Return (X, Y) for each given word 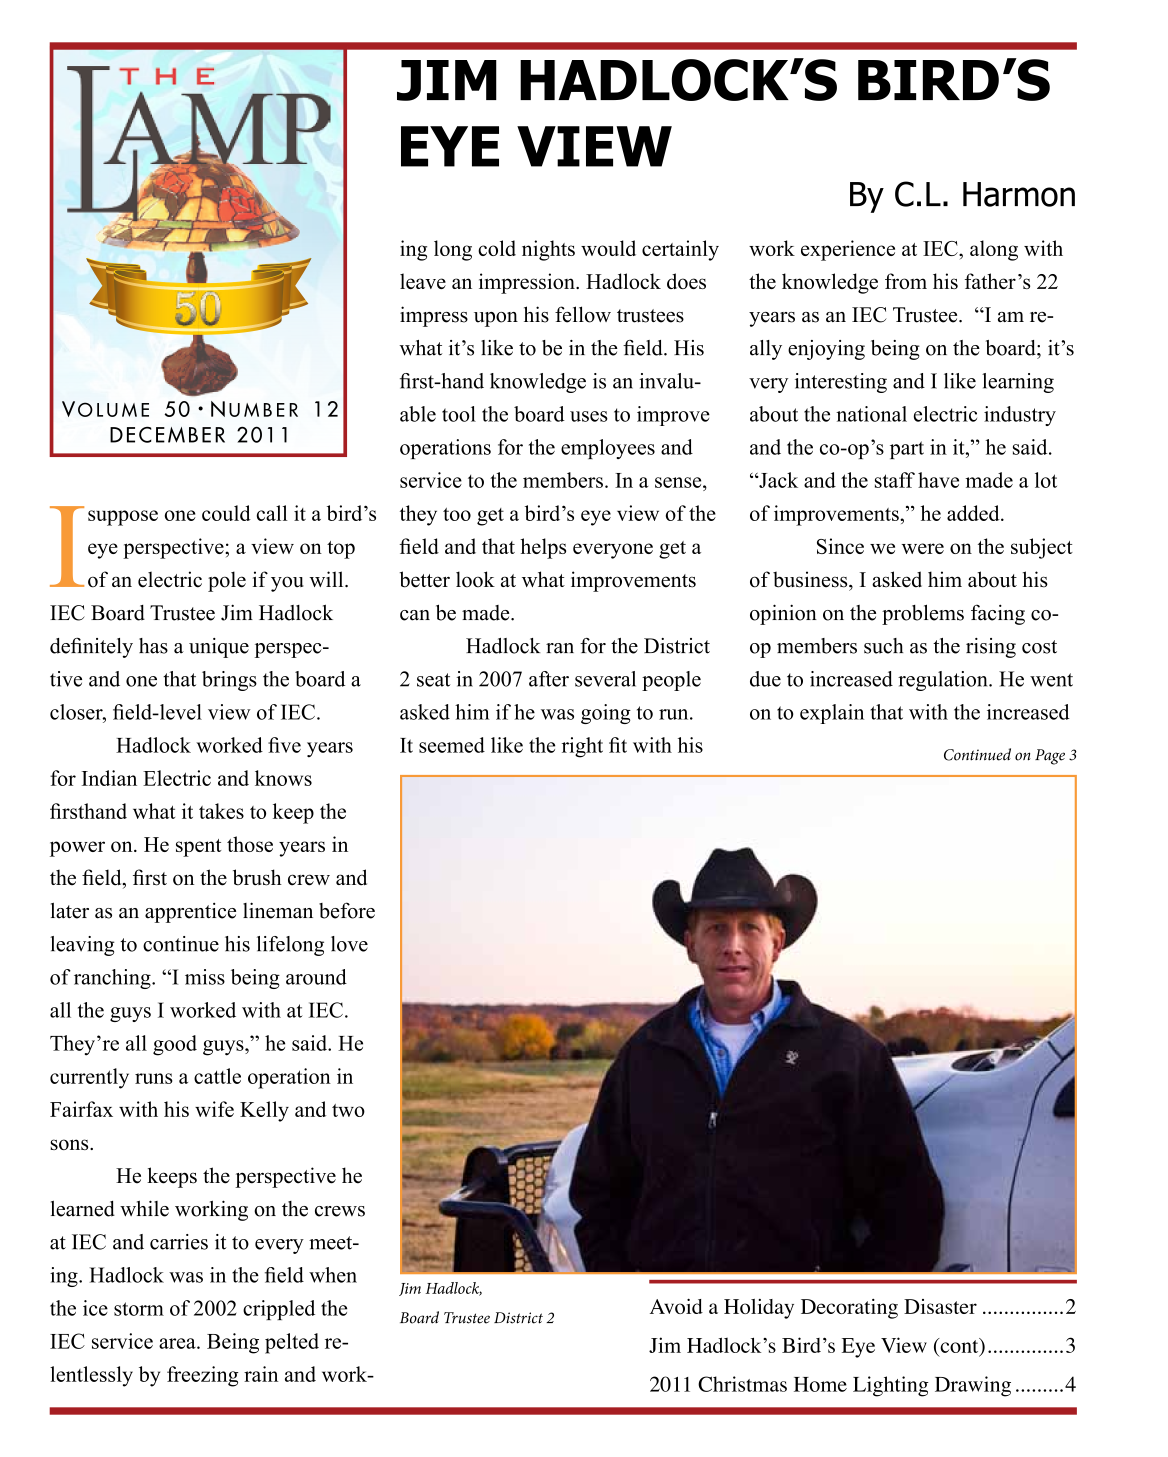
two (348, 1110)
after (549, 679)
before (347, 910)
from (906, 281)
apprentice (190, 913)
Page (1050, 757)
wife (214, 1109)
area (178, 1343)
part (907, 450)
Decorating (849, 1309)
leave (423, 281)
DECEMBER (167, 434)
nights (548, 250)
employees (608, 449)
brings (229, 681)
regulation (944, 681)
